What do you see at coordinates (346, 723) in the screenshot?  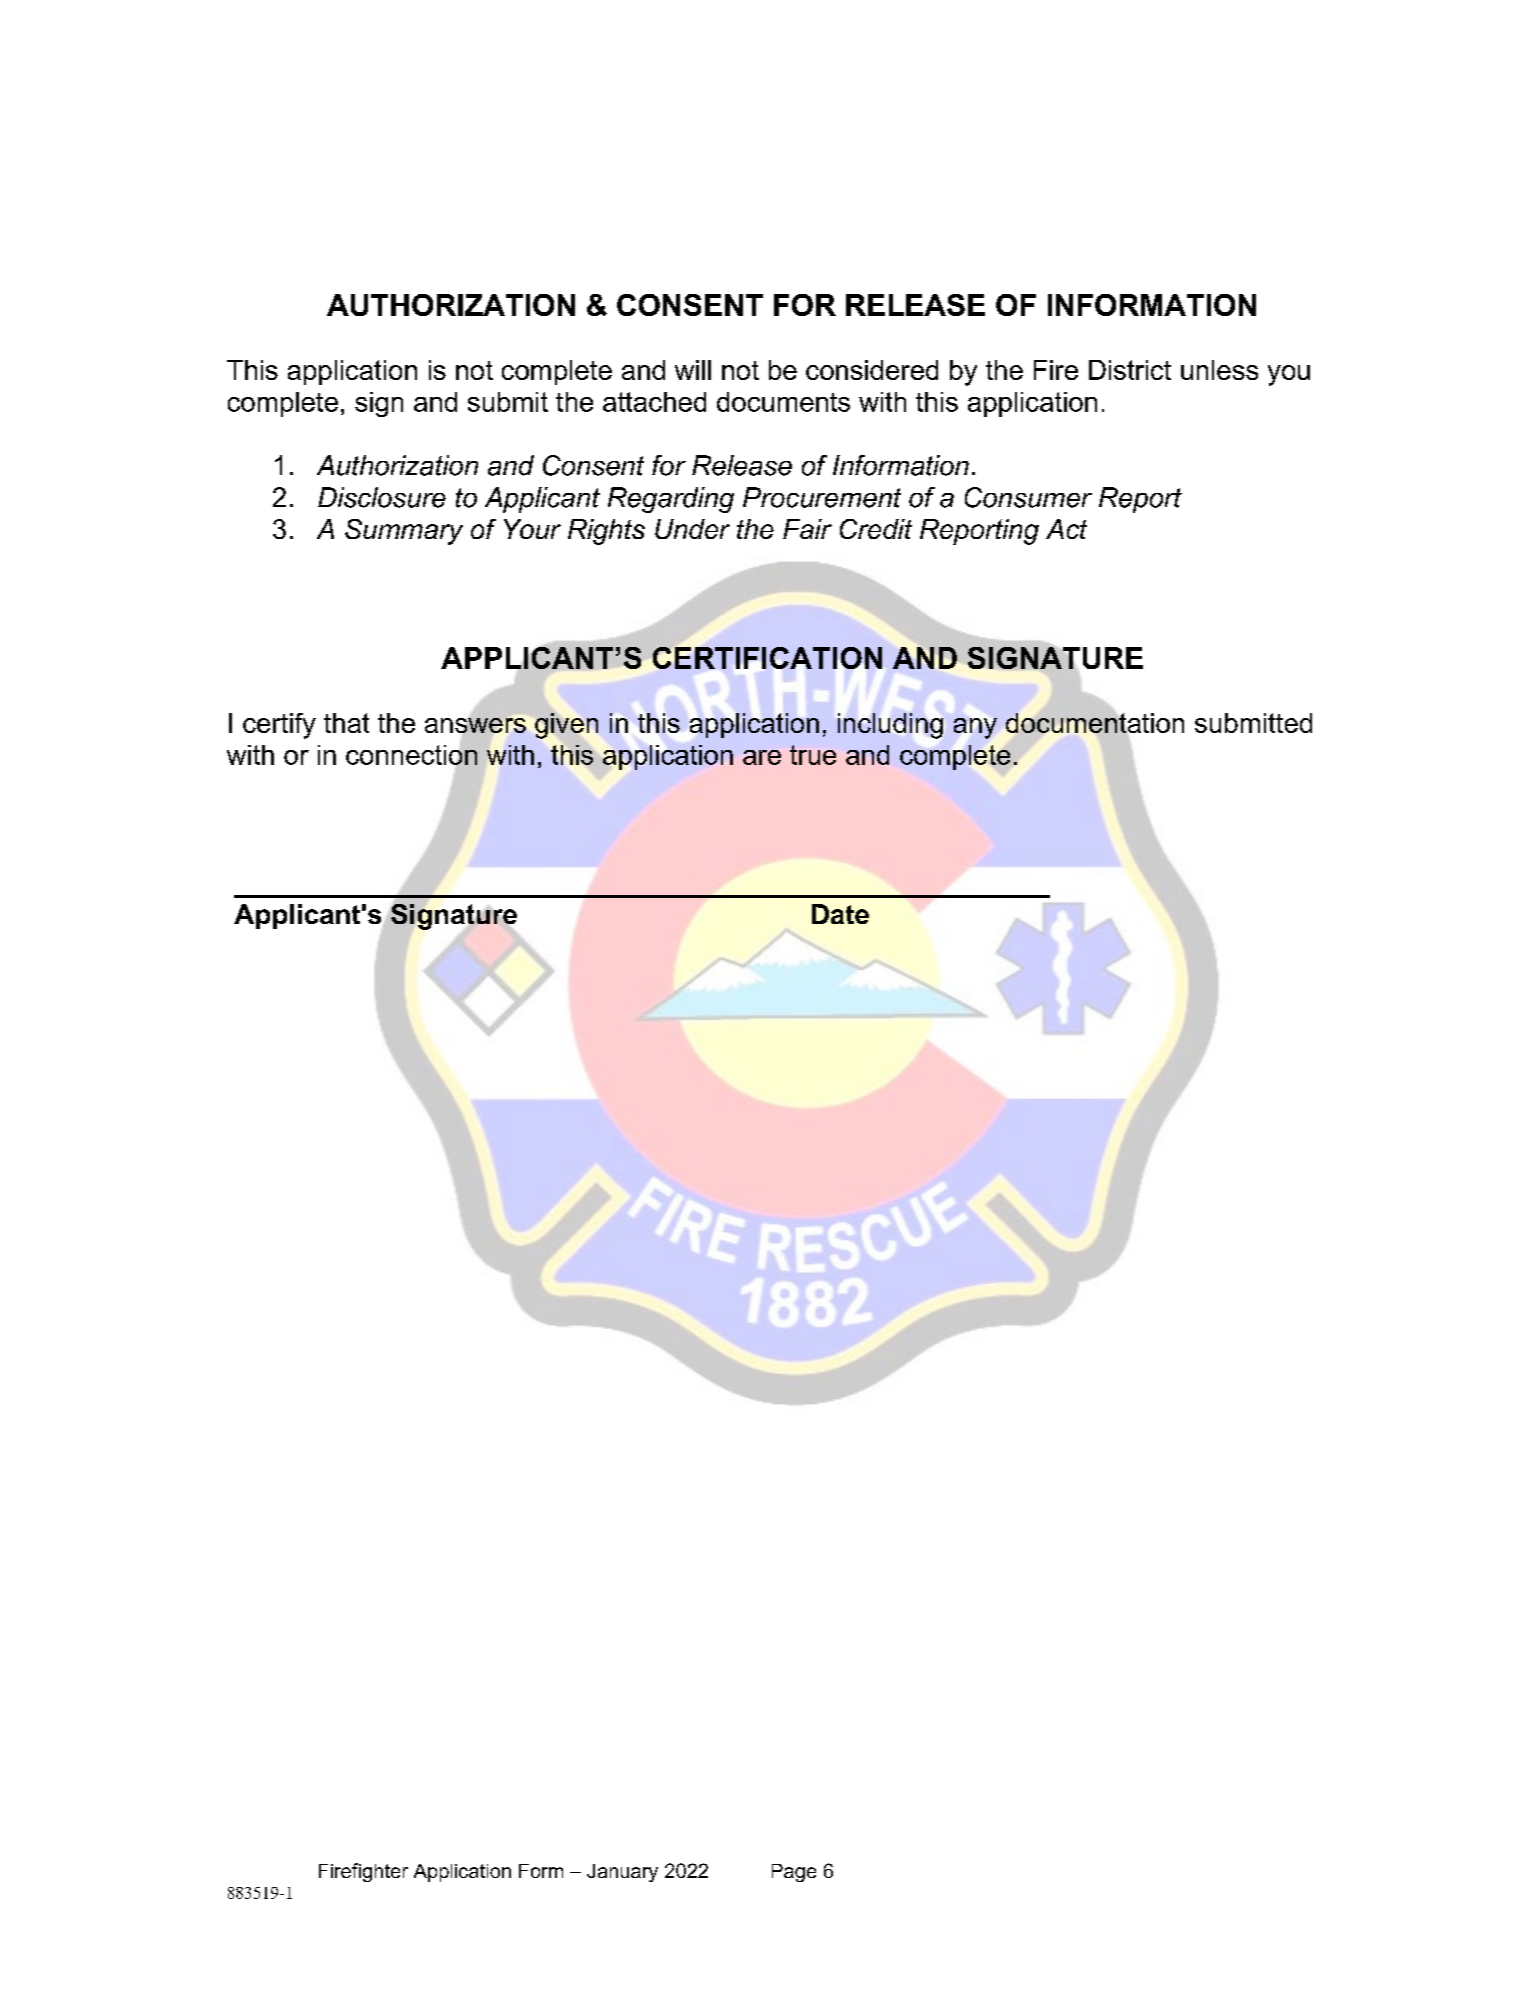 I see `that` at bounding box center [346, 723].
